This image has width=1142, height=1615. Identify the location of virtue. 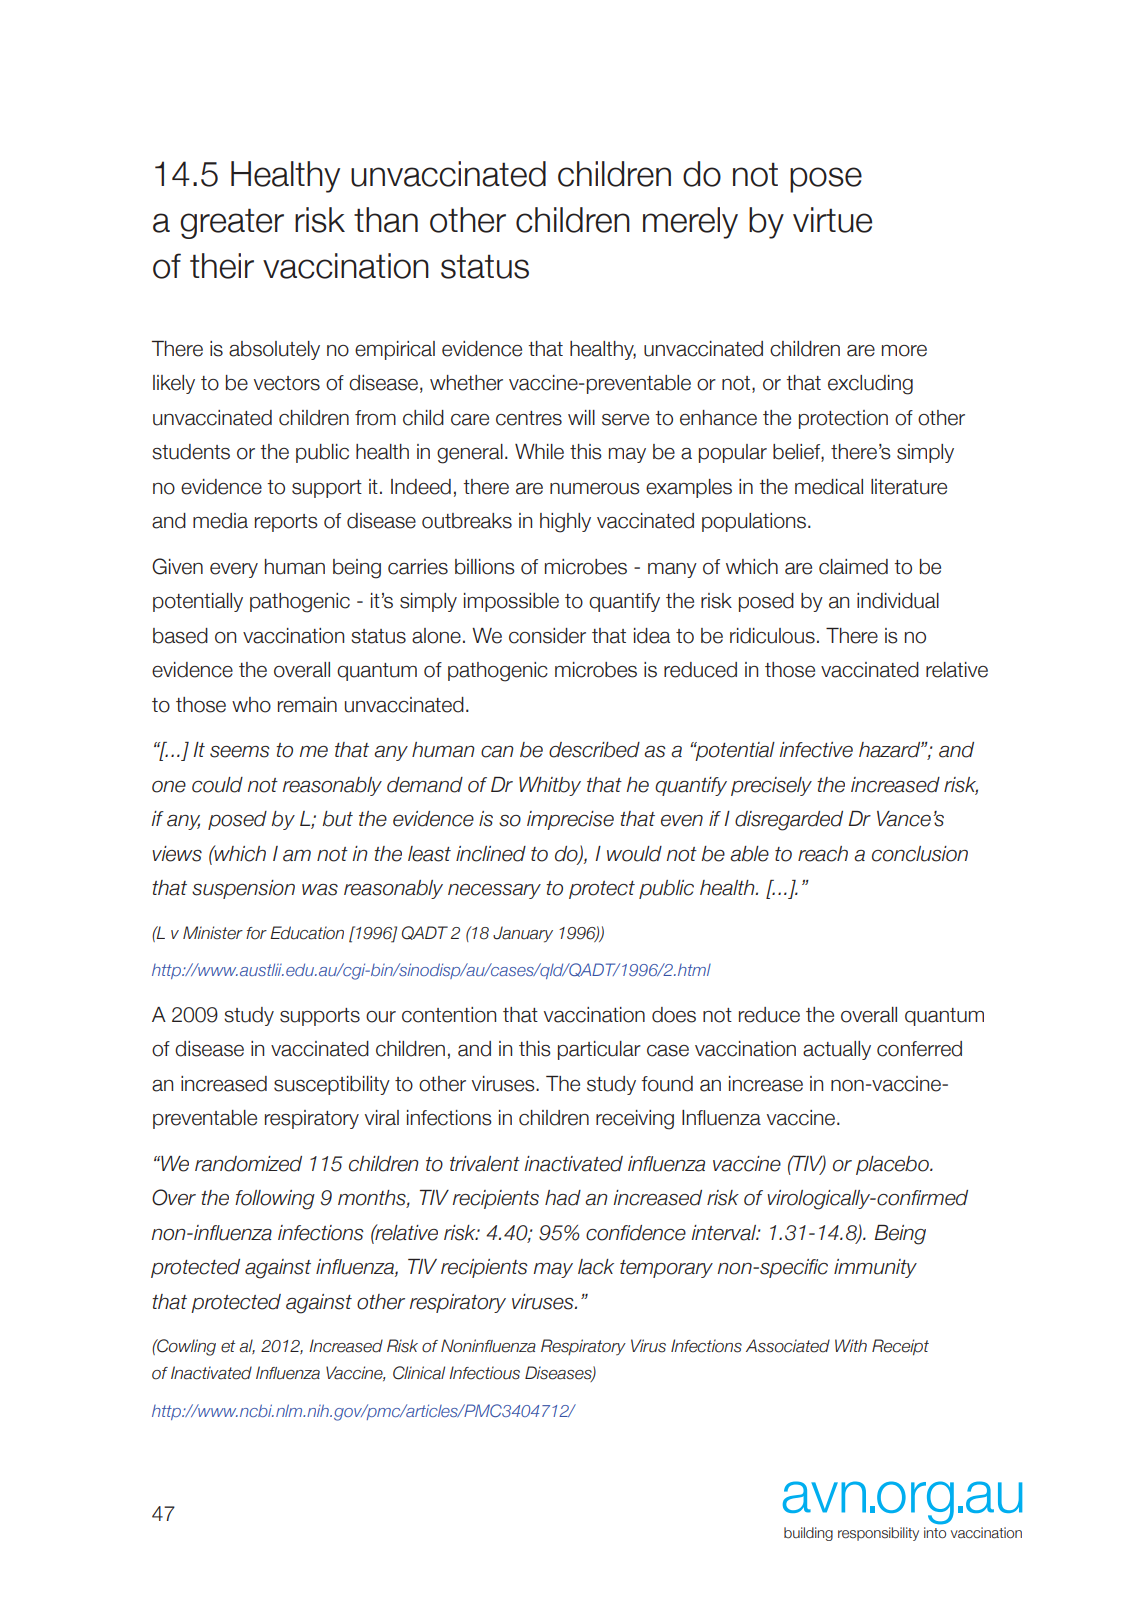
(832, 220).
